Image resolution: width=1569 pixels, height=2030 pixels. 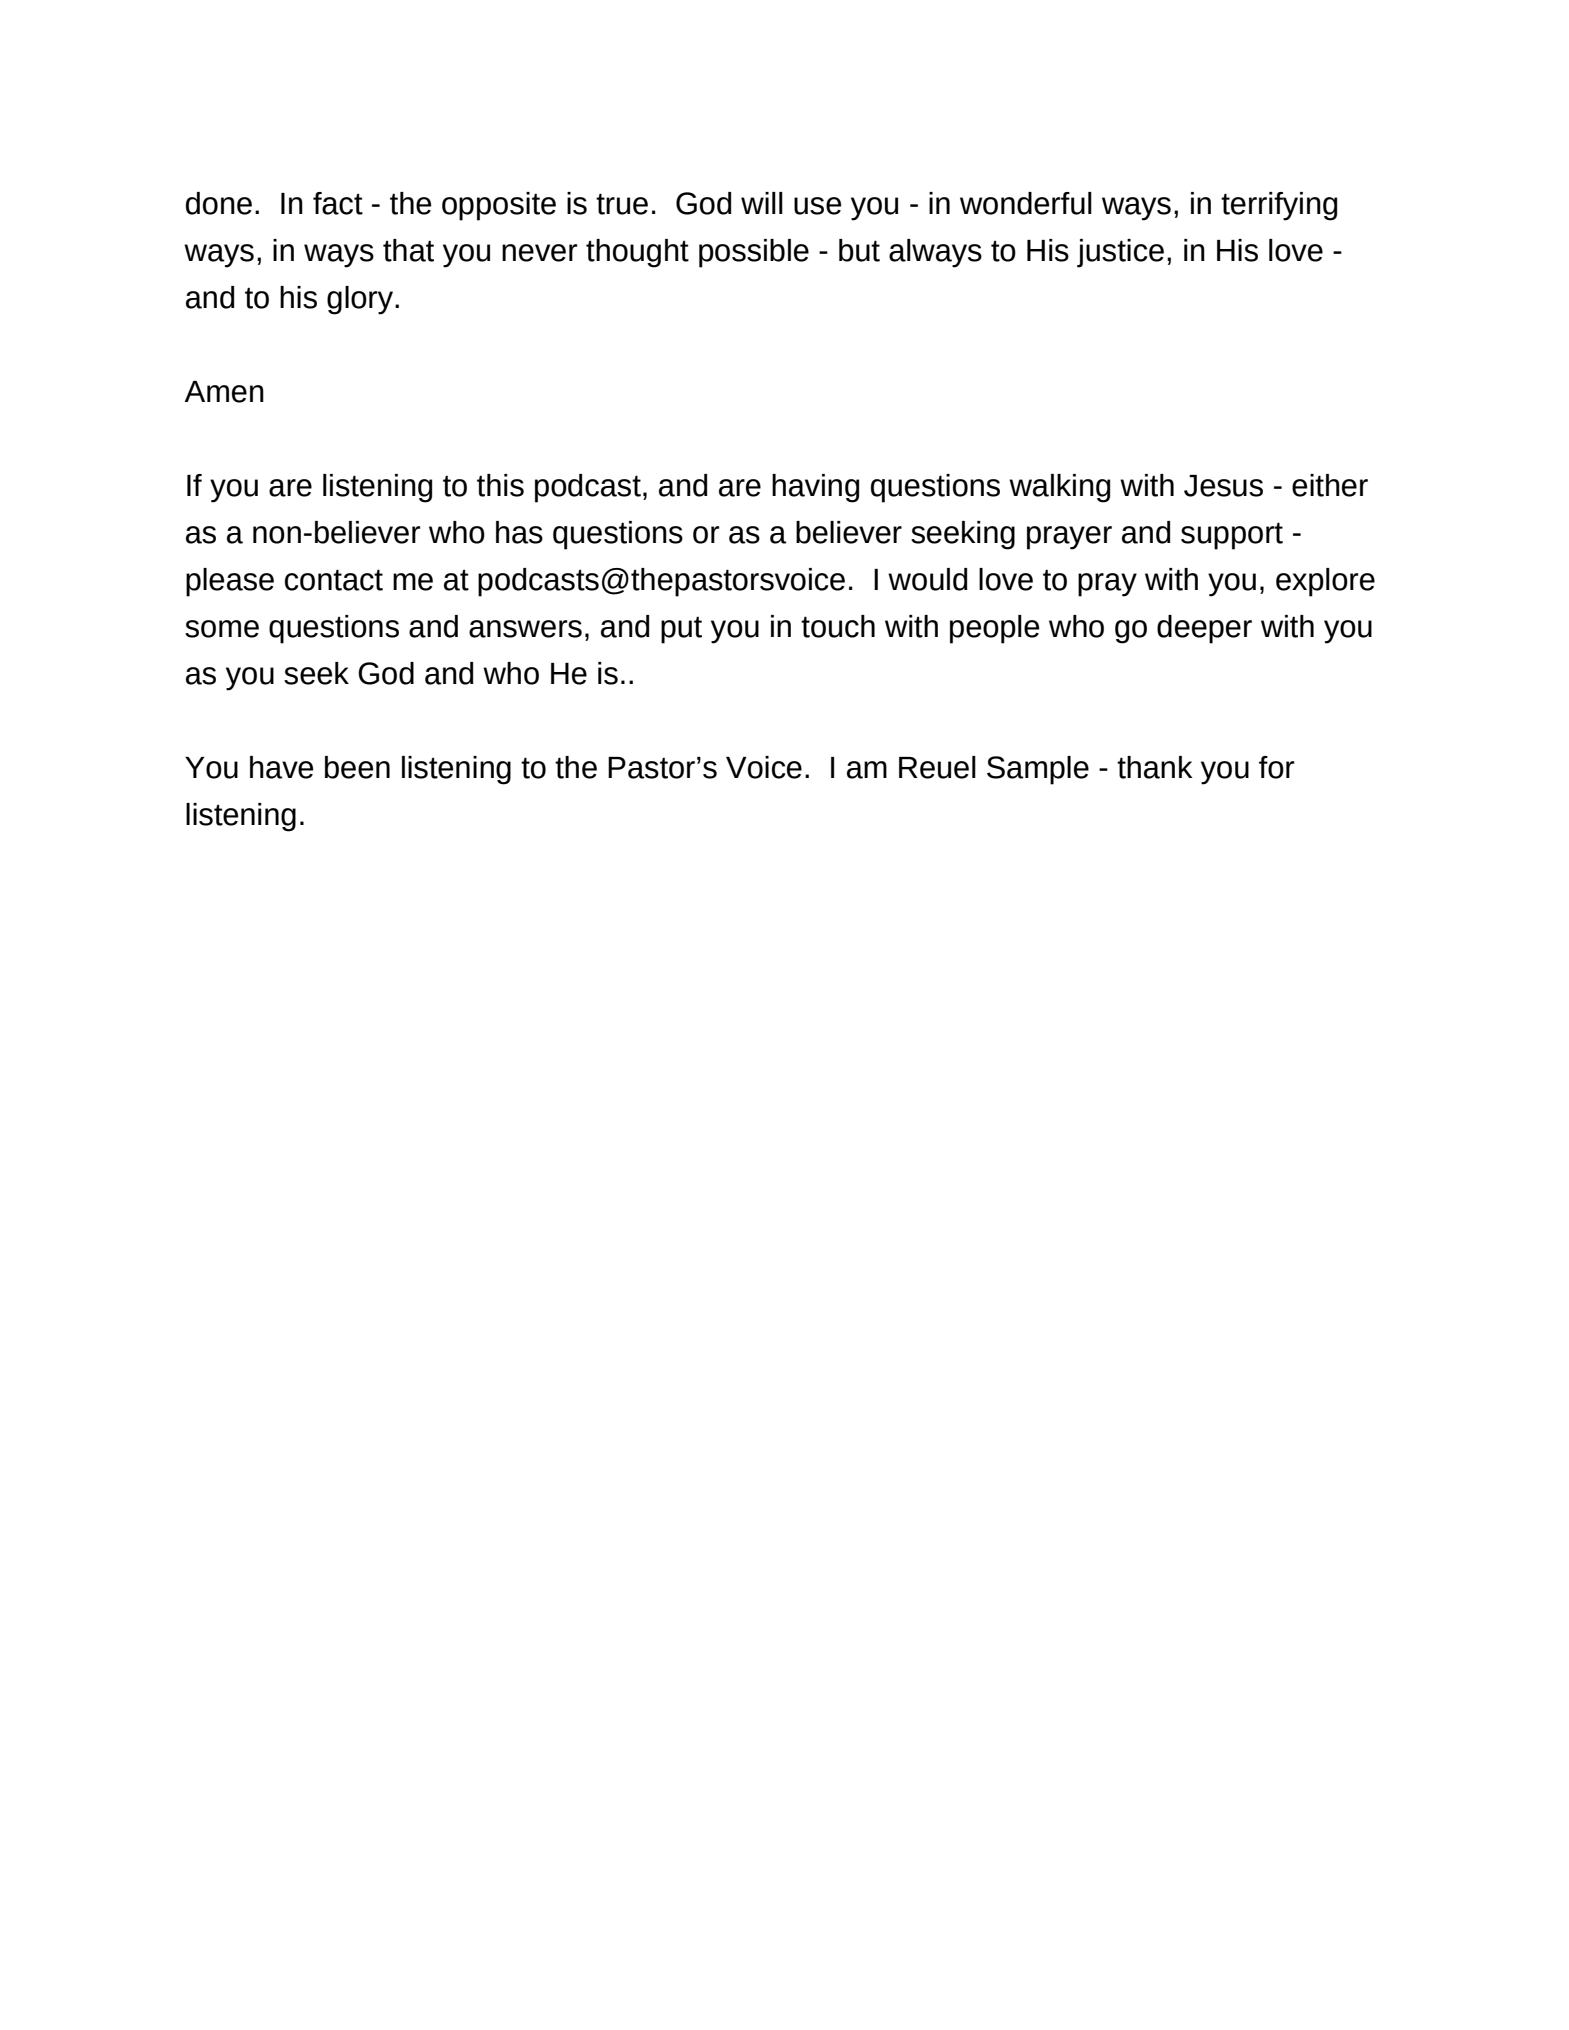 What do you see at coordinates (762, 203) in the screenshot?
I see `will` at bounding box center [762, 203].
